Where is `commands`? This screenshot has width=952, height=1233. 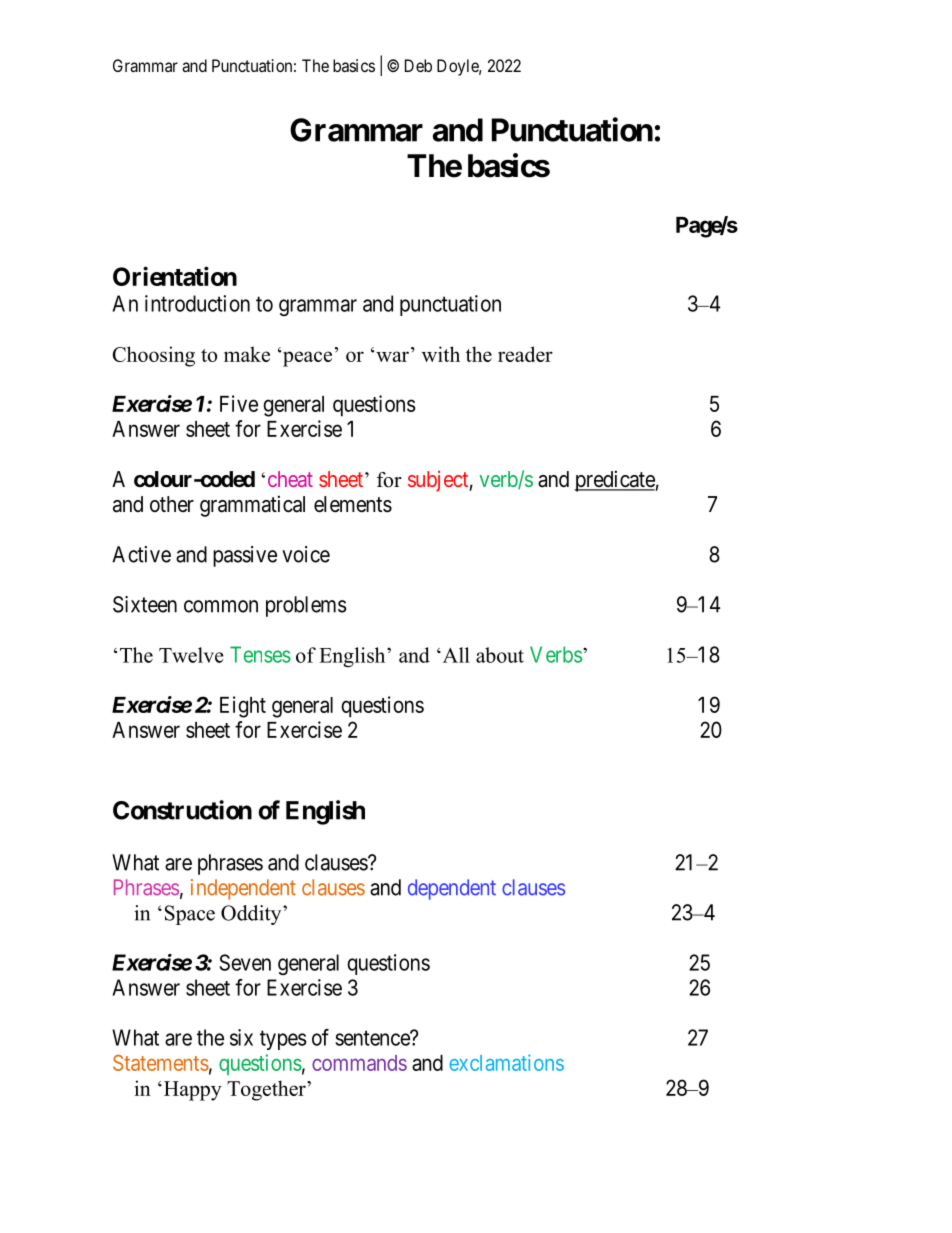
commands is located at coordinates (359, 1063).
